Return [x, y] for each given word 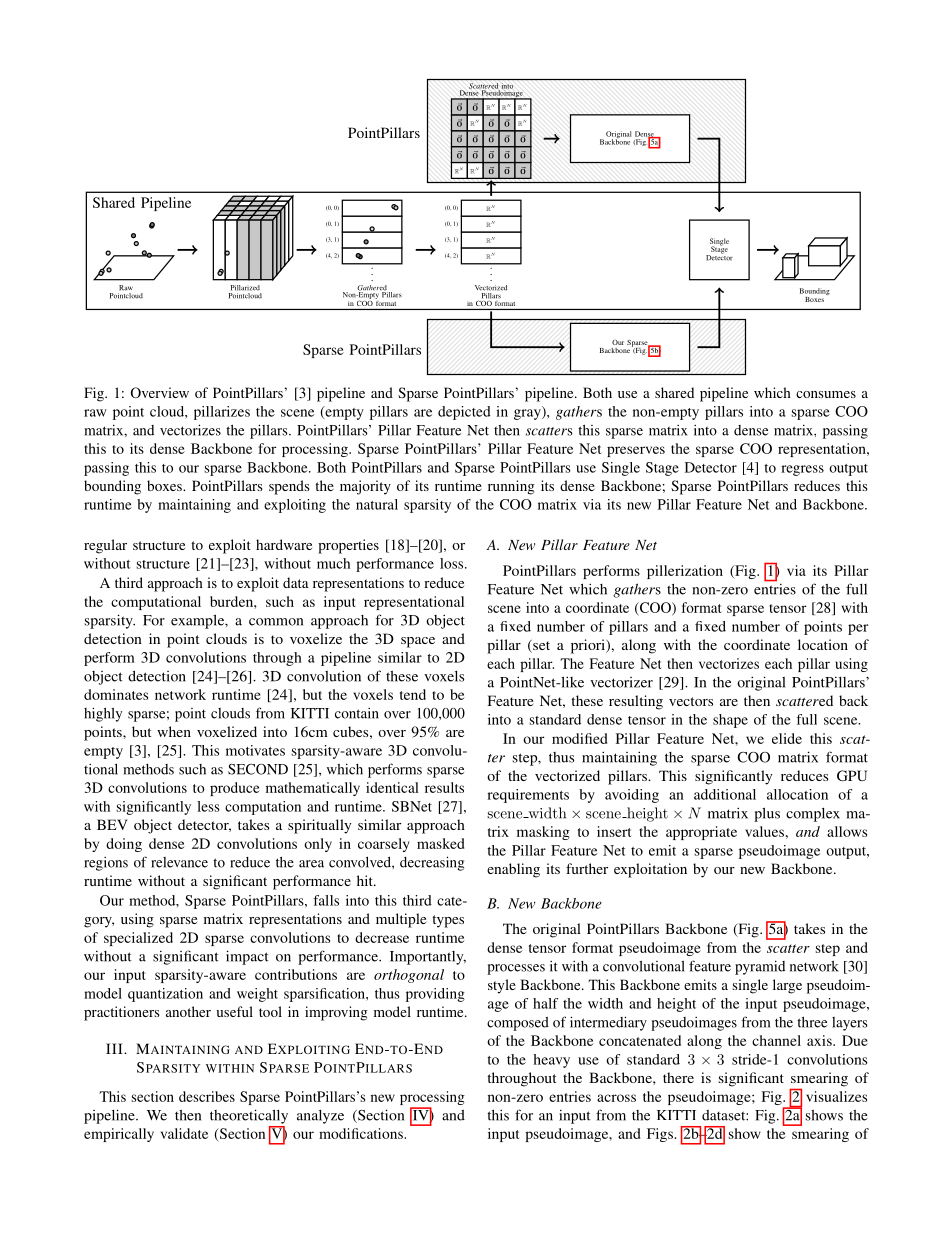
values [764, 831]
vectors [691, 701]
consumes [826, 394]
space [418, 642]
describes [207, 1096]
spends [289, 487]
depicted [464, 413]
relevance [179, 862]
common [276, 622]
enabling [513, 870]
